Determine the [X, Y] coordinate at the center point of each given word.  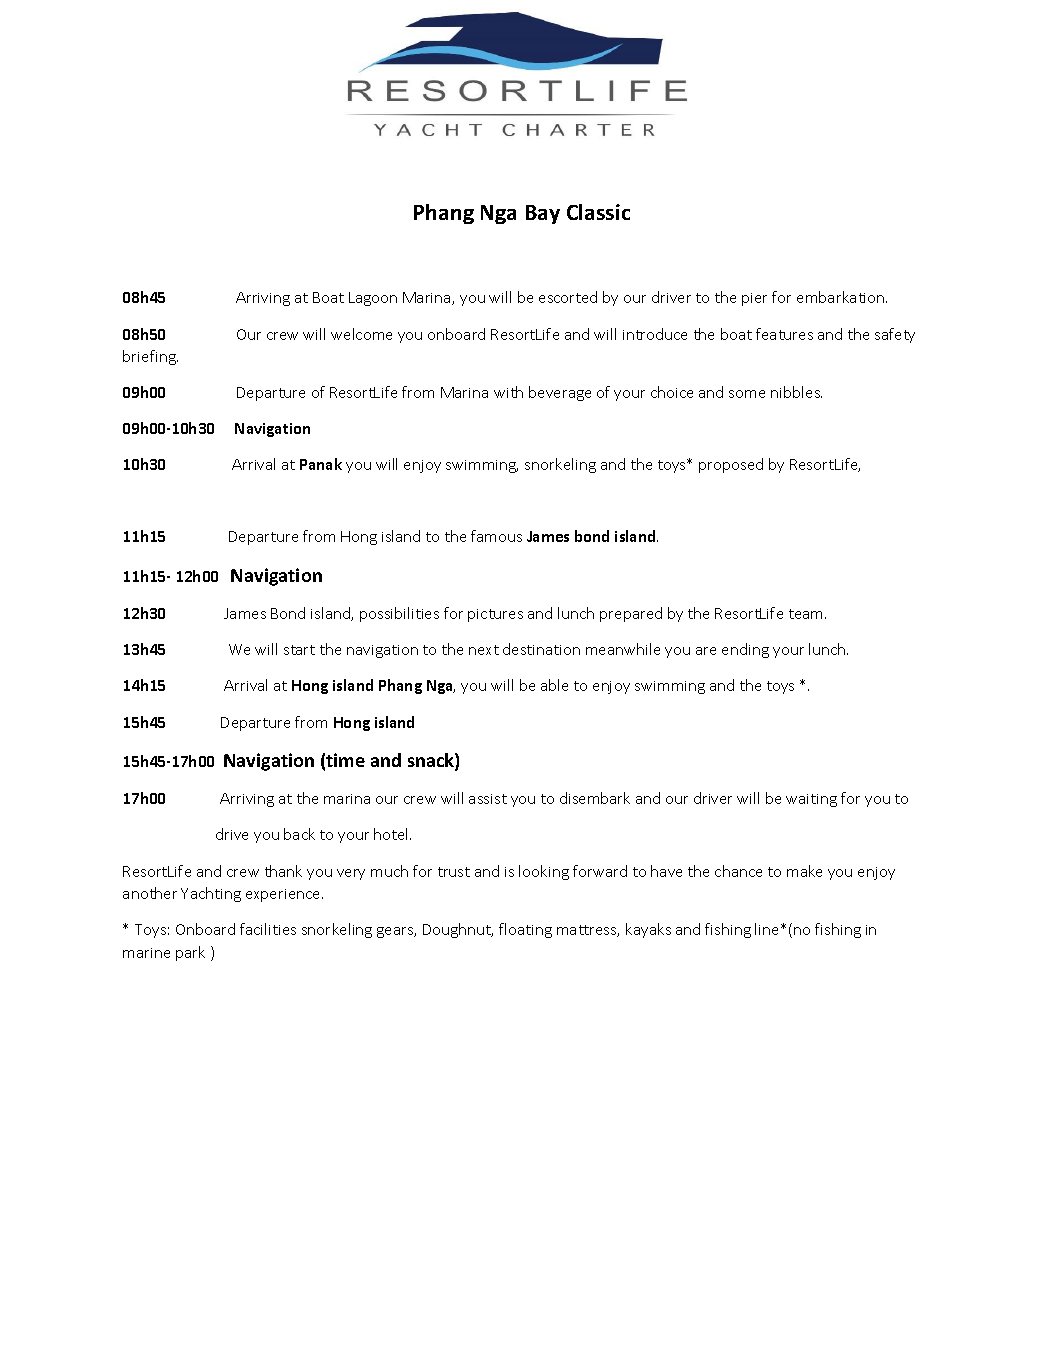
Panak [321, 464]
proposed [731, 465]
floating [525, 930]
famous [496, 536]
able [554, 685]
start [299, 650]
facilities [268, 929]
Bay [543, 214]
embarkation [842, 297]
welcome [361, 334]
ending [745, 650]
